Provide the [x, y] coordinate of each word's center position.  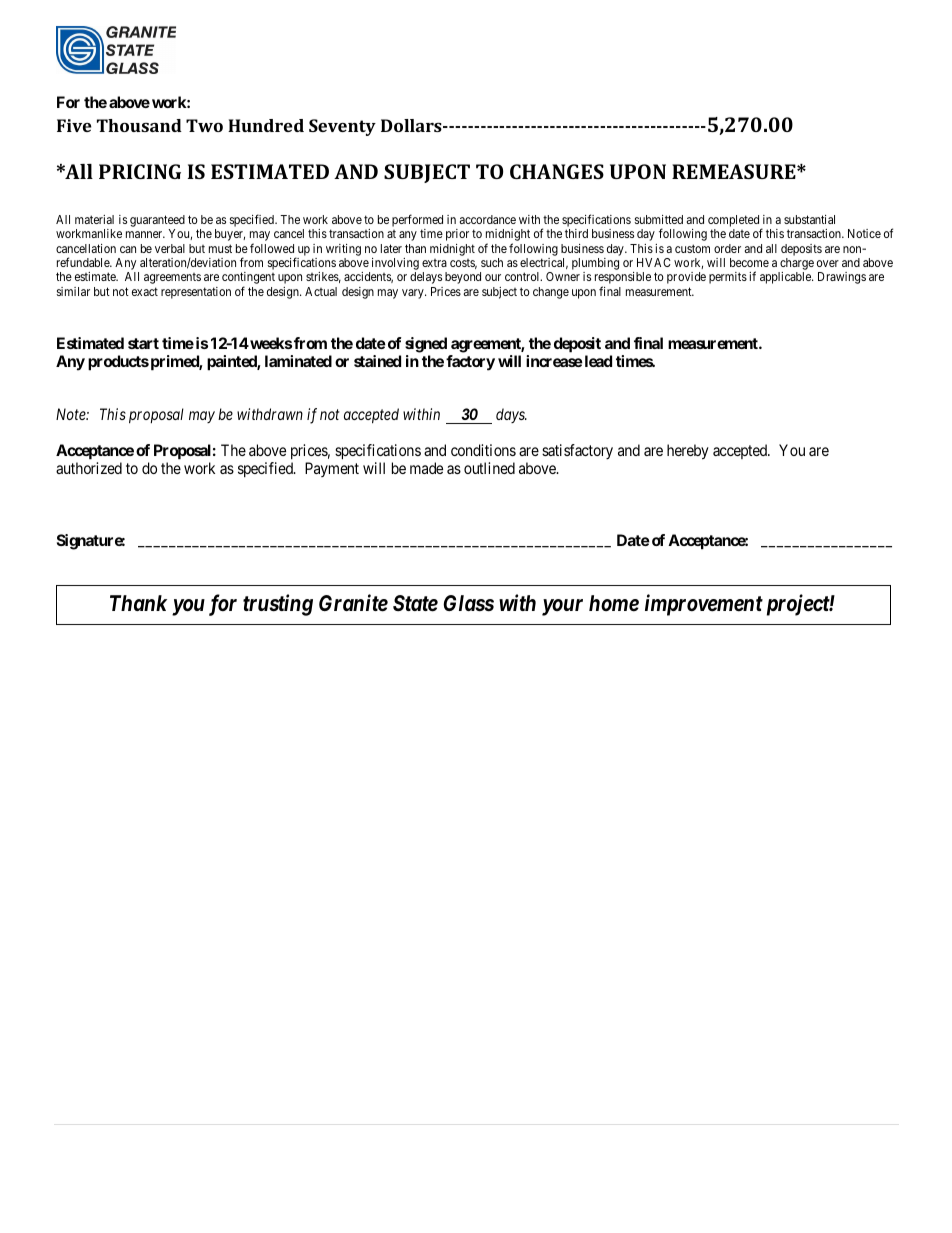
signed [426, 345]
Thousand [139, 125]
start [143, 343]
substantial [809, 219]
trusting [278, 605]
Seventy [342, 127]
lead [597, 361]
